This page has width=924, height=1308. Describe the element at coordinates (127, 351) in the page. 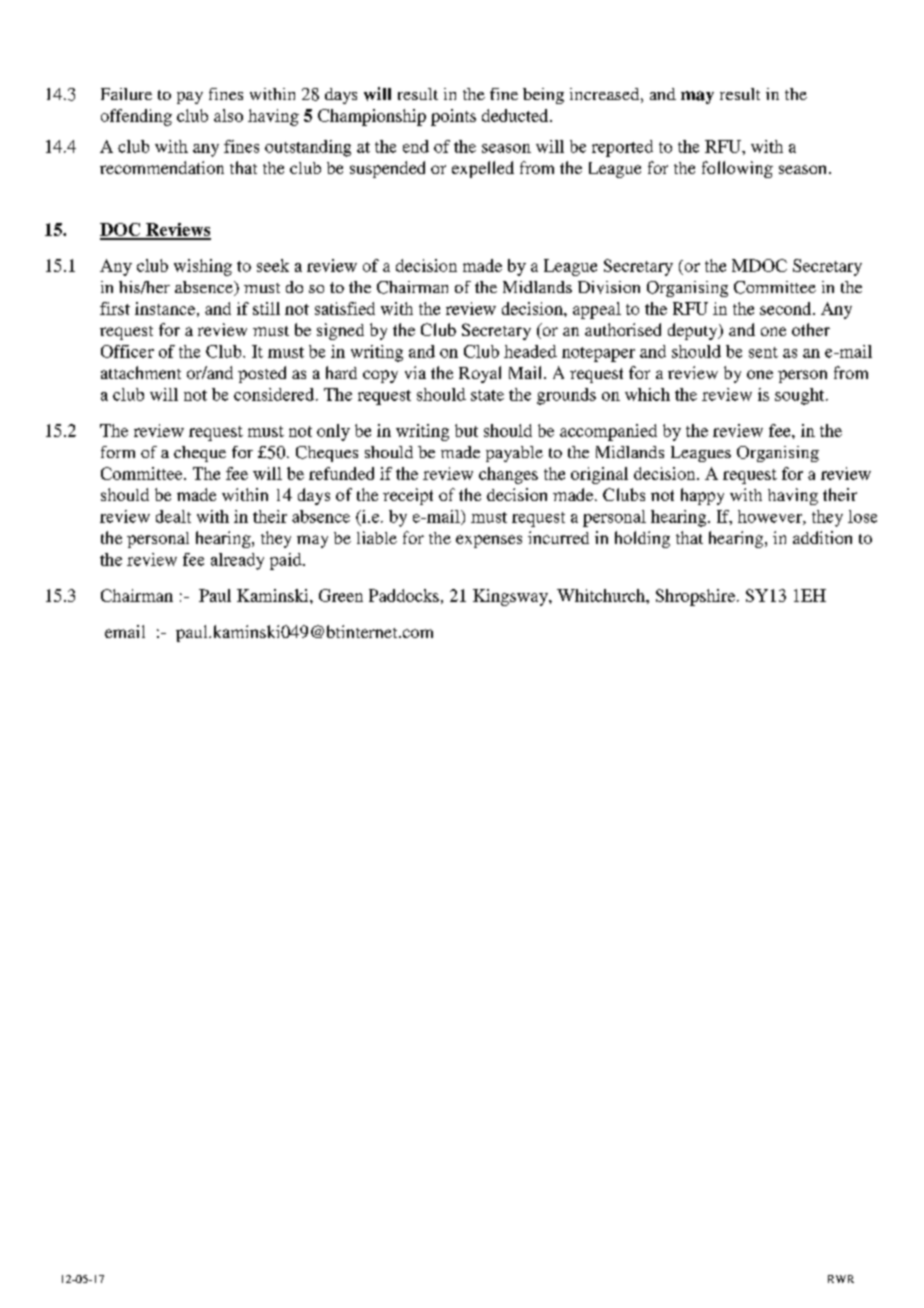

I see `Officer` at that location.
